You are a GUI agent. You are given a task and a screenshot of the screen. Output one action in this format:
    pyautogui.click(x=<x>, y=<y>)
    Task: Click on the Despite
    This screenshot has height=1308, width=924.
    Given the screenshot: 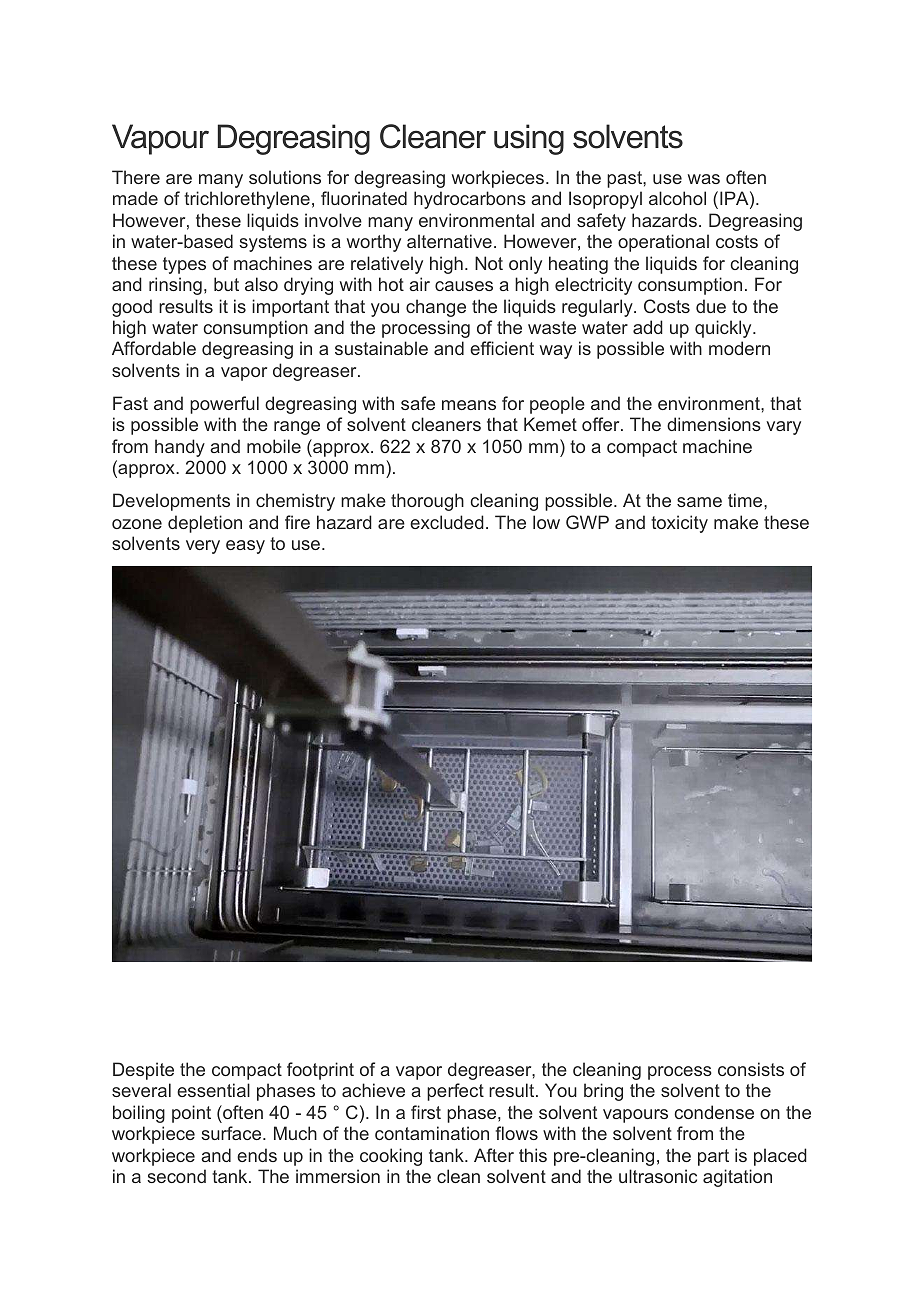 What is the action you would take?
    pyautogui.click(x=143, y=1071)
